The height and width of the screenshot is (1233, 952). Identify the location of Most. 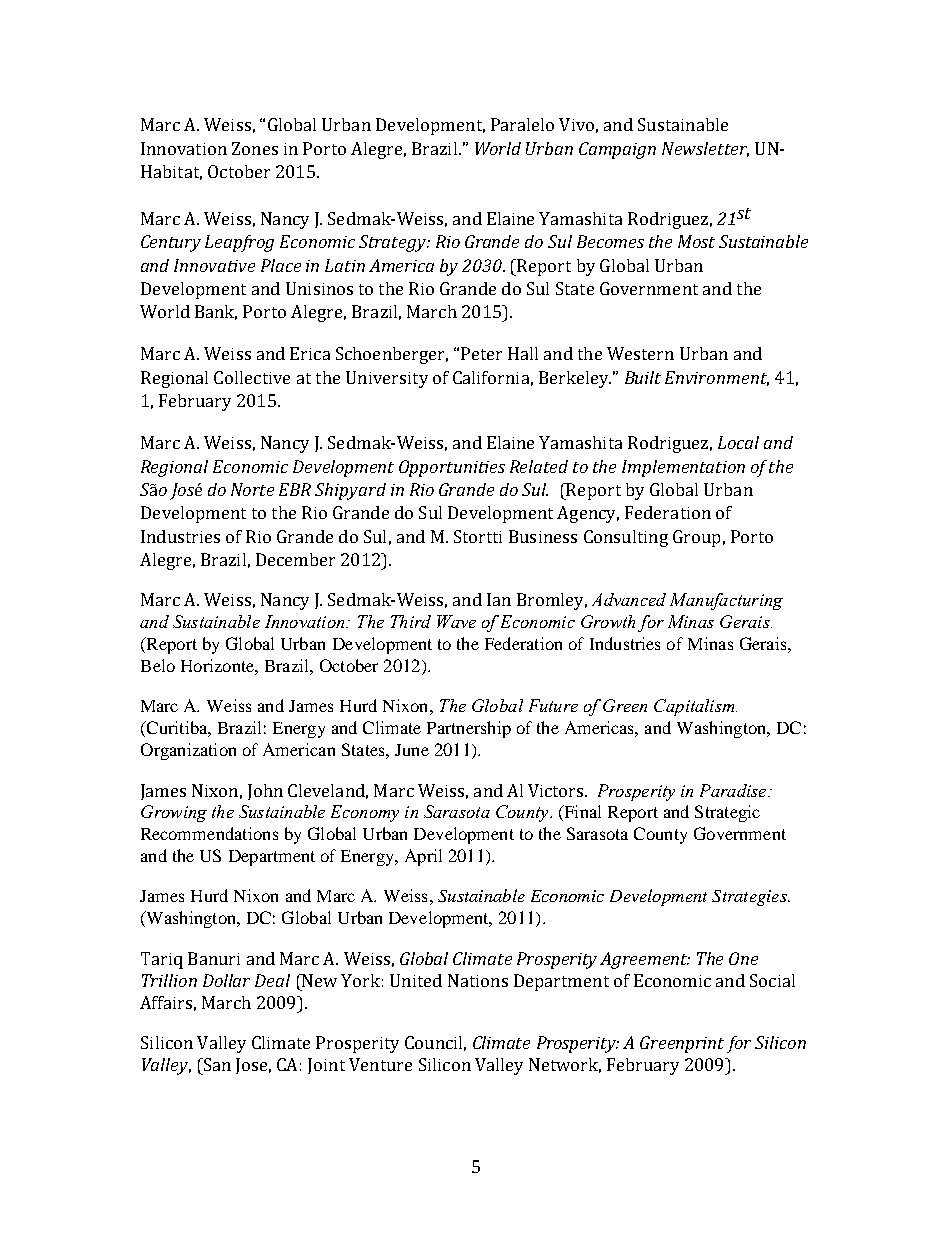
(696, 241).
